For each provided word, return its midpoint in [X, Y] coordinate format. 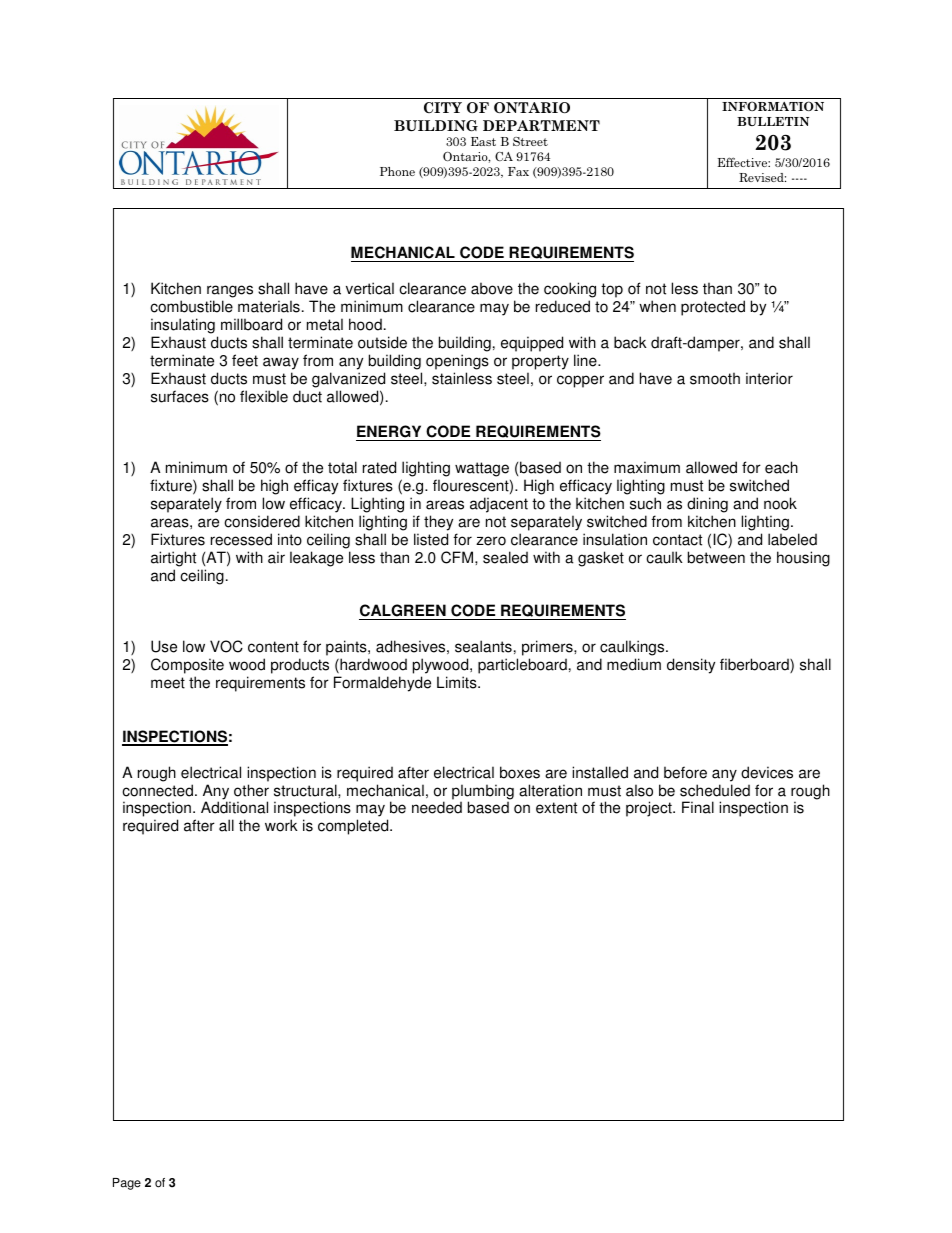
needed [437, 807]
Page [127, 1184]
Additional [234, 807]
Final [698, 807]
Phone [397, 171]
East [483, 141]
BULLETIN [773, 121]
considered [262, 521]
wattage [482, 469]
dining [707, 505]
